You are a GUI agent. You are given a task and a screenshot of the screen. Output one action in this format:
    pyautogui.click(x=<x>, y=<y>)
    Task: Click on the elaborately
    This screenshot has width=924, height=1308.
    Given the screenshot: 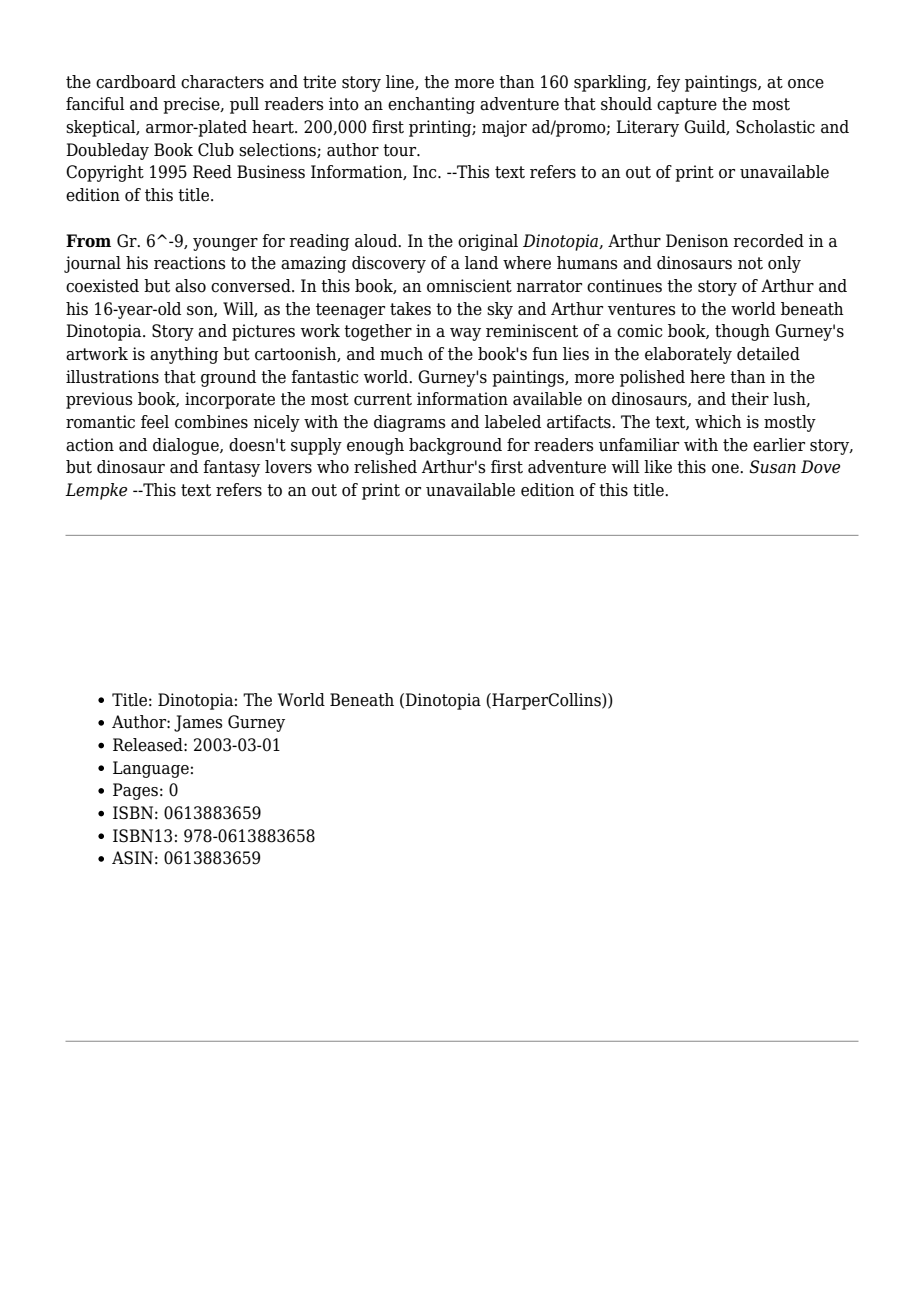 What is the action you would take?
    pyautogui.click(x=688, y=355)
